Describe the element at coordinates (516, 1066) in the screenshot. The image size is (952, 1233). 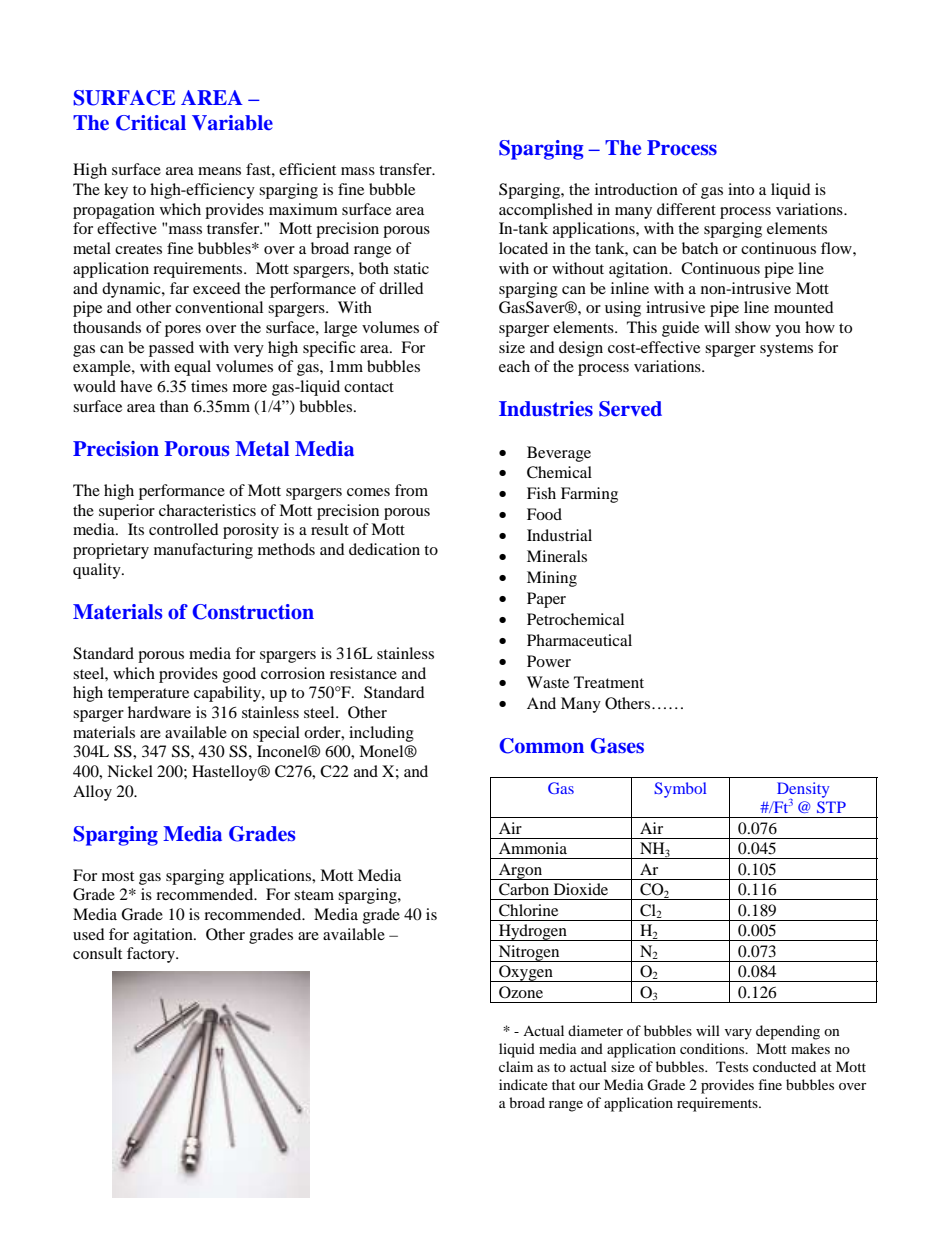
I see `claim` at that location.
